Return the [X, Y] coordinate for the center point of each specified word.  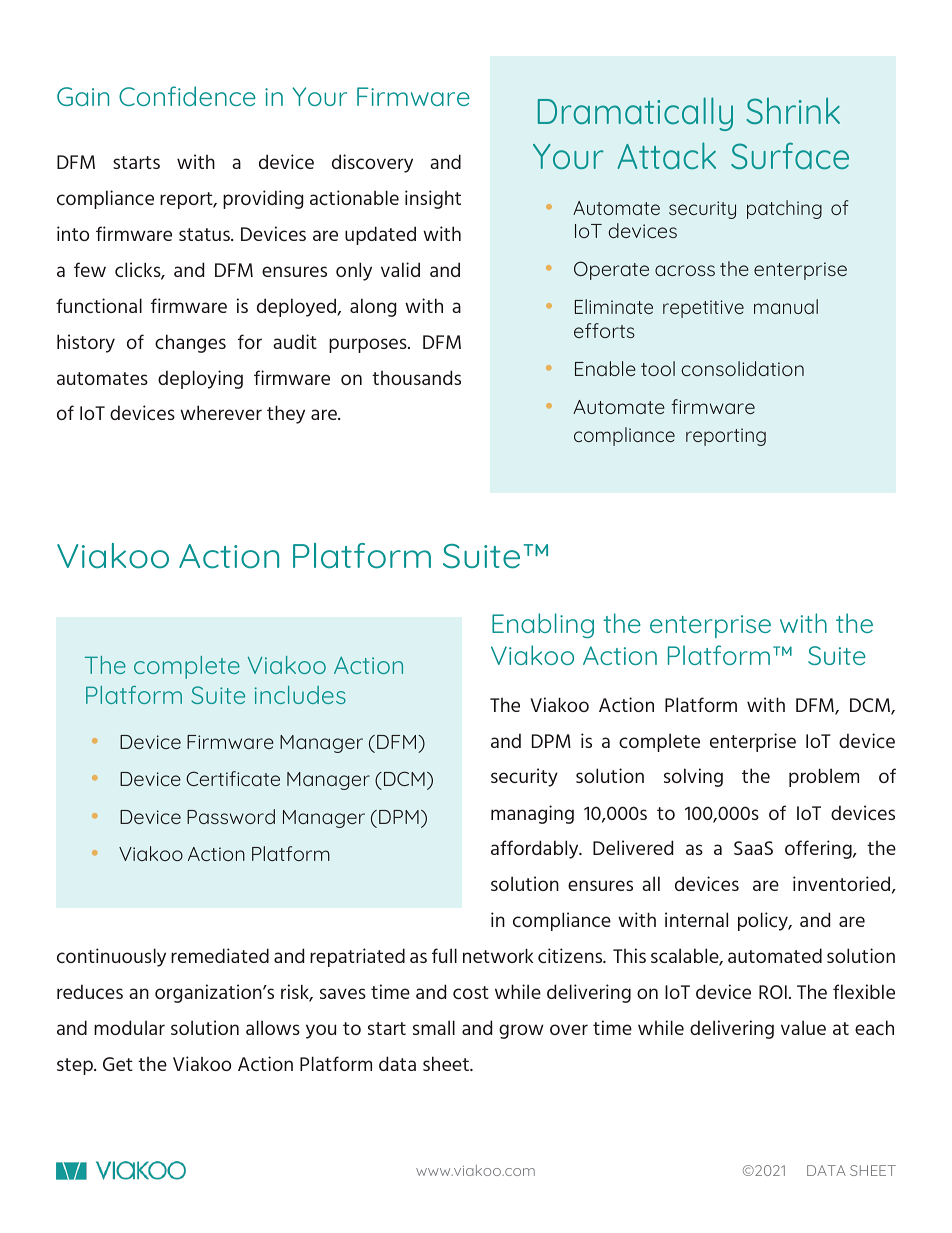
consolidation [743, 368]
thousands [416, 377]
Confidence [187, 96]
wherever [221, 412]
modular [129, 1027]
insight [433, 199]
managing [532, 814]
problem [824, 777]
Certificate [233, 778]
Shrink [793, 110]
